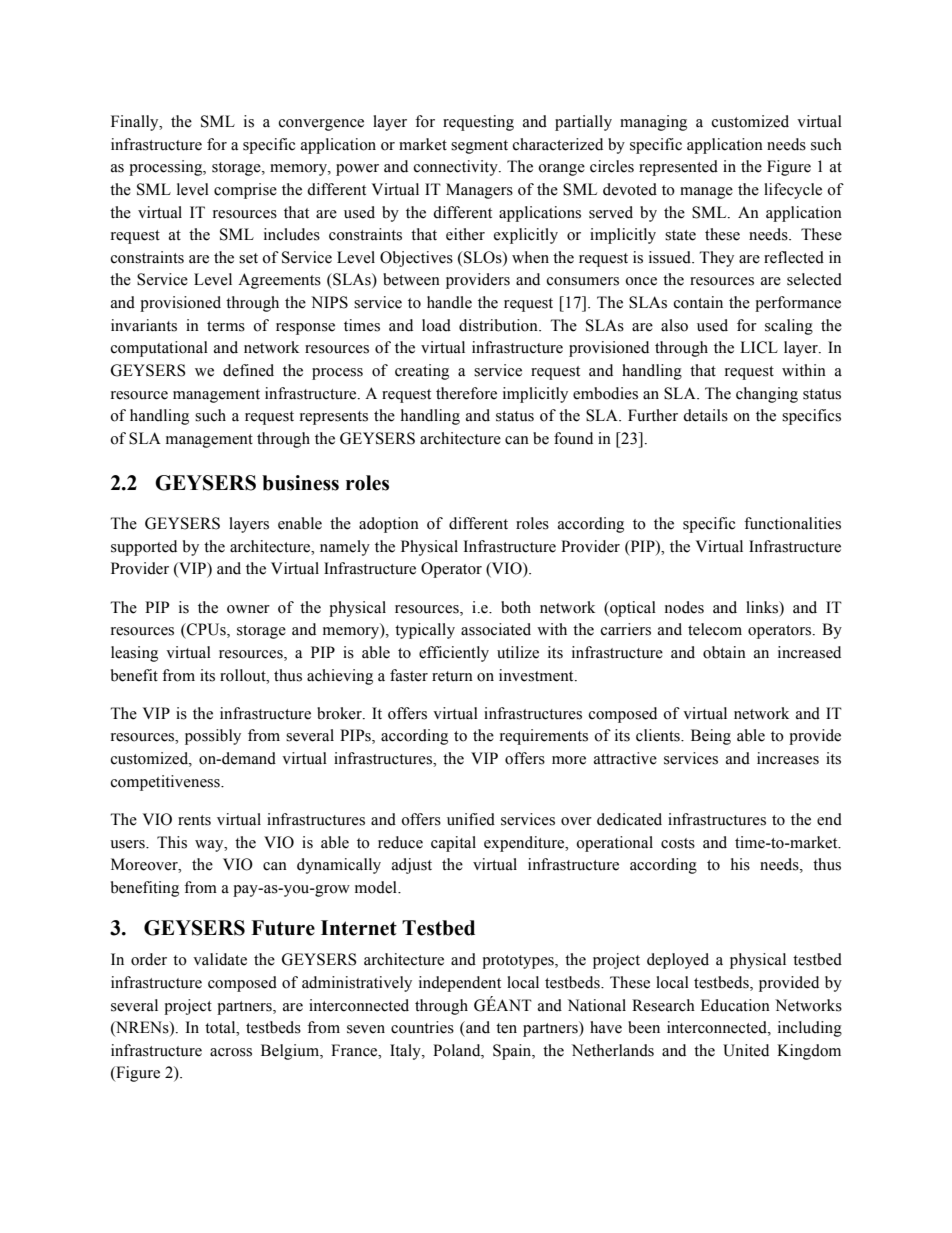  What do you see at coordinates (684, 607) in the page?
I see `nodes` at bounding box center [684, 607].
